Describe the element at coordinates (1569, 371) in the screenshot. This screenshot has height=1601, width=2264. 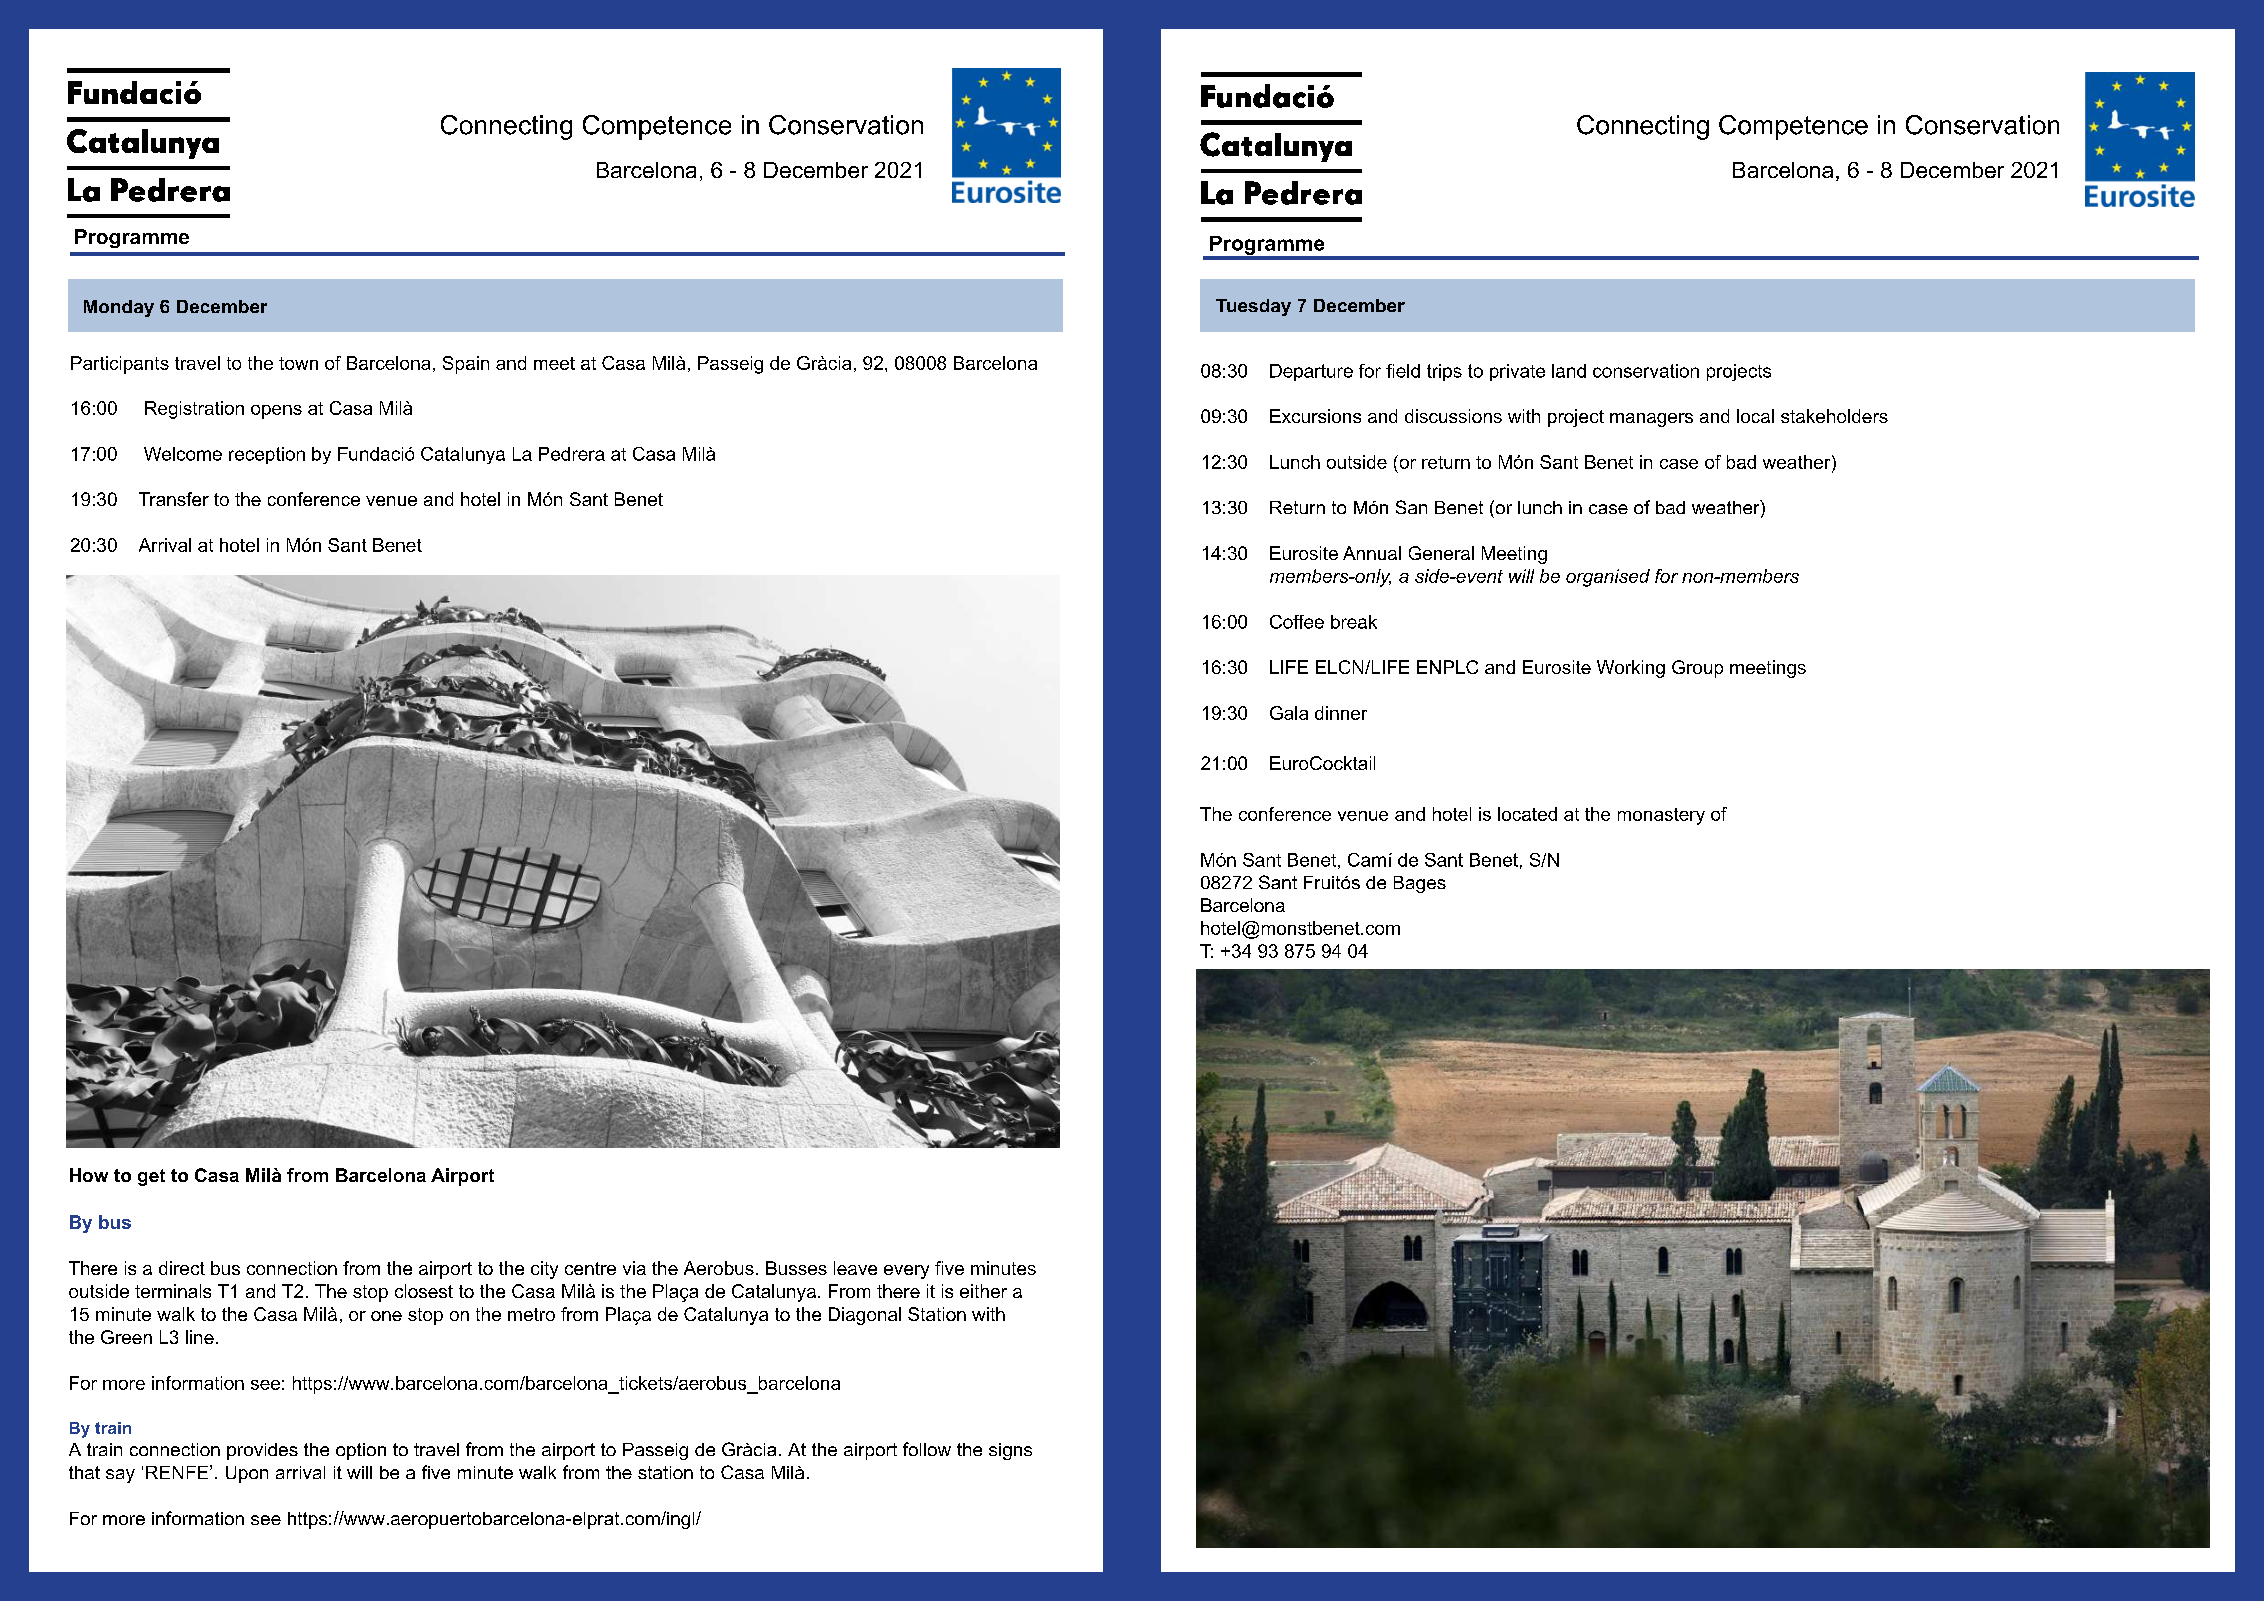
I see `land` at that location.
